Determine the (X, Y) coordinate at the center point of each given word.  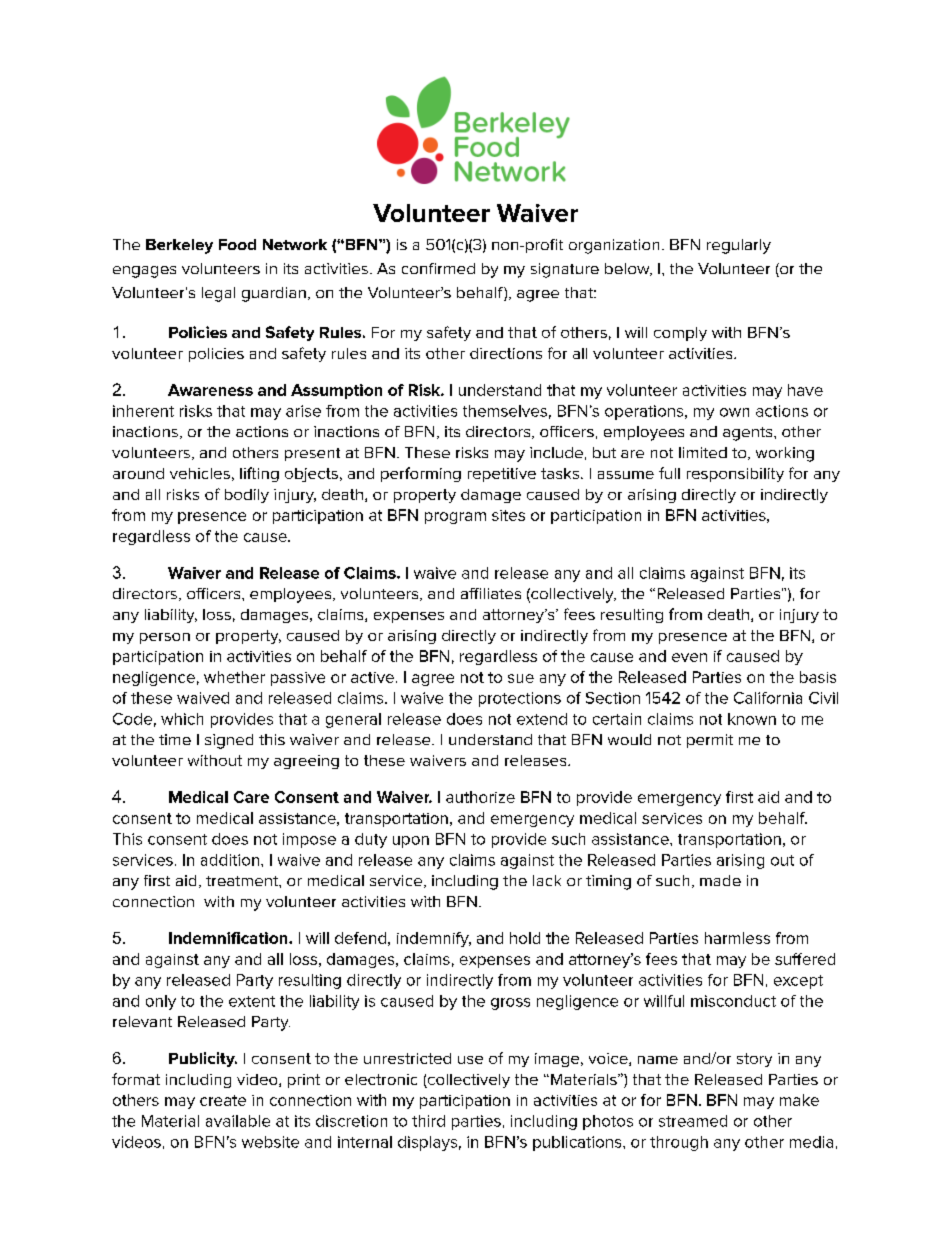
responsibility (735, 475)
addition (231, 860)
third (428, 1121)
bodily (247, 496)
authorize (480, 797)
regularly (739, 246)
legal (218, 294)
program (455, 518)
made (720, 880)
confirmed (438, 268)
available (238, 1121)
